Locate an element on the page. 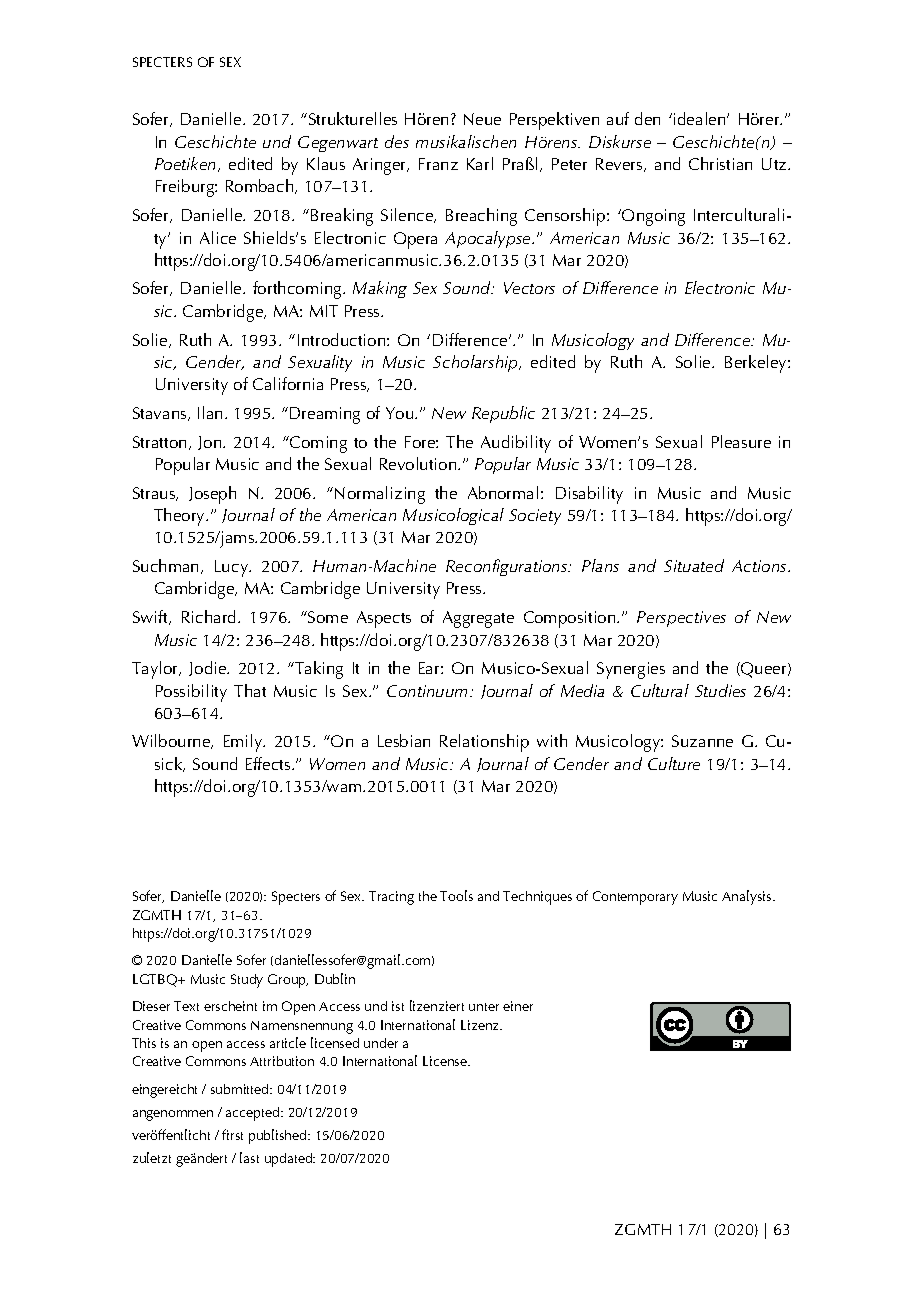 Image resolution: width=924 pixels, height=1308 pixels. einer is located at coordinates (518, 1006).
